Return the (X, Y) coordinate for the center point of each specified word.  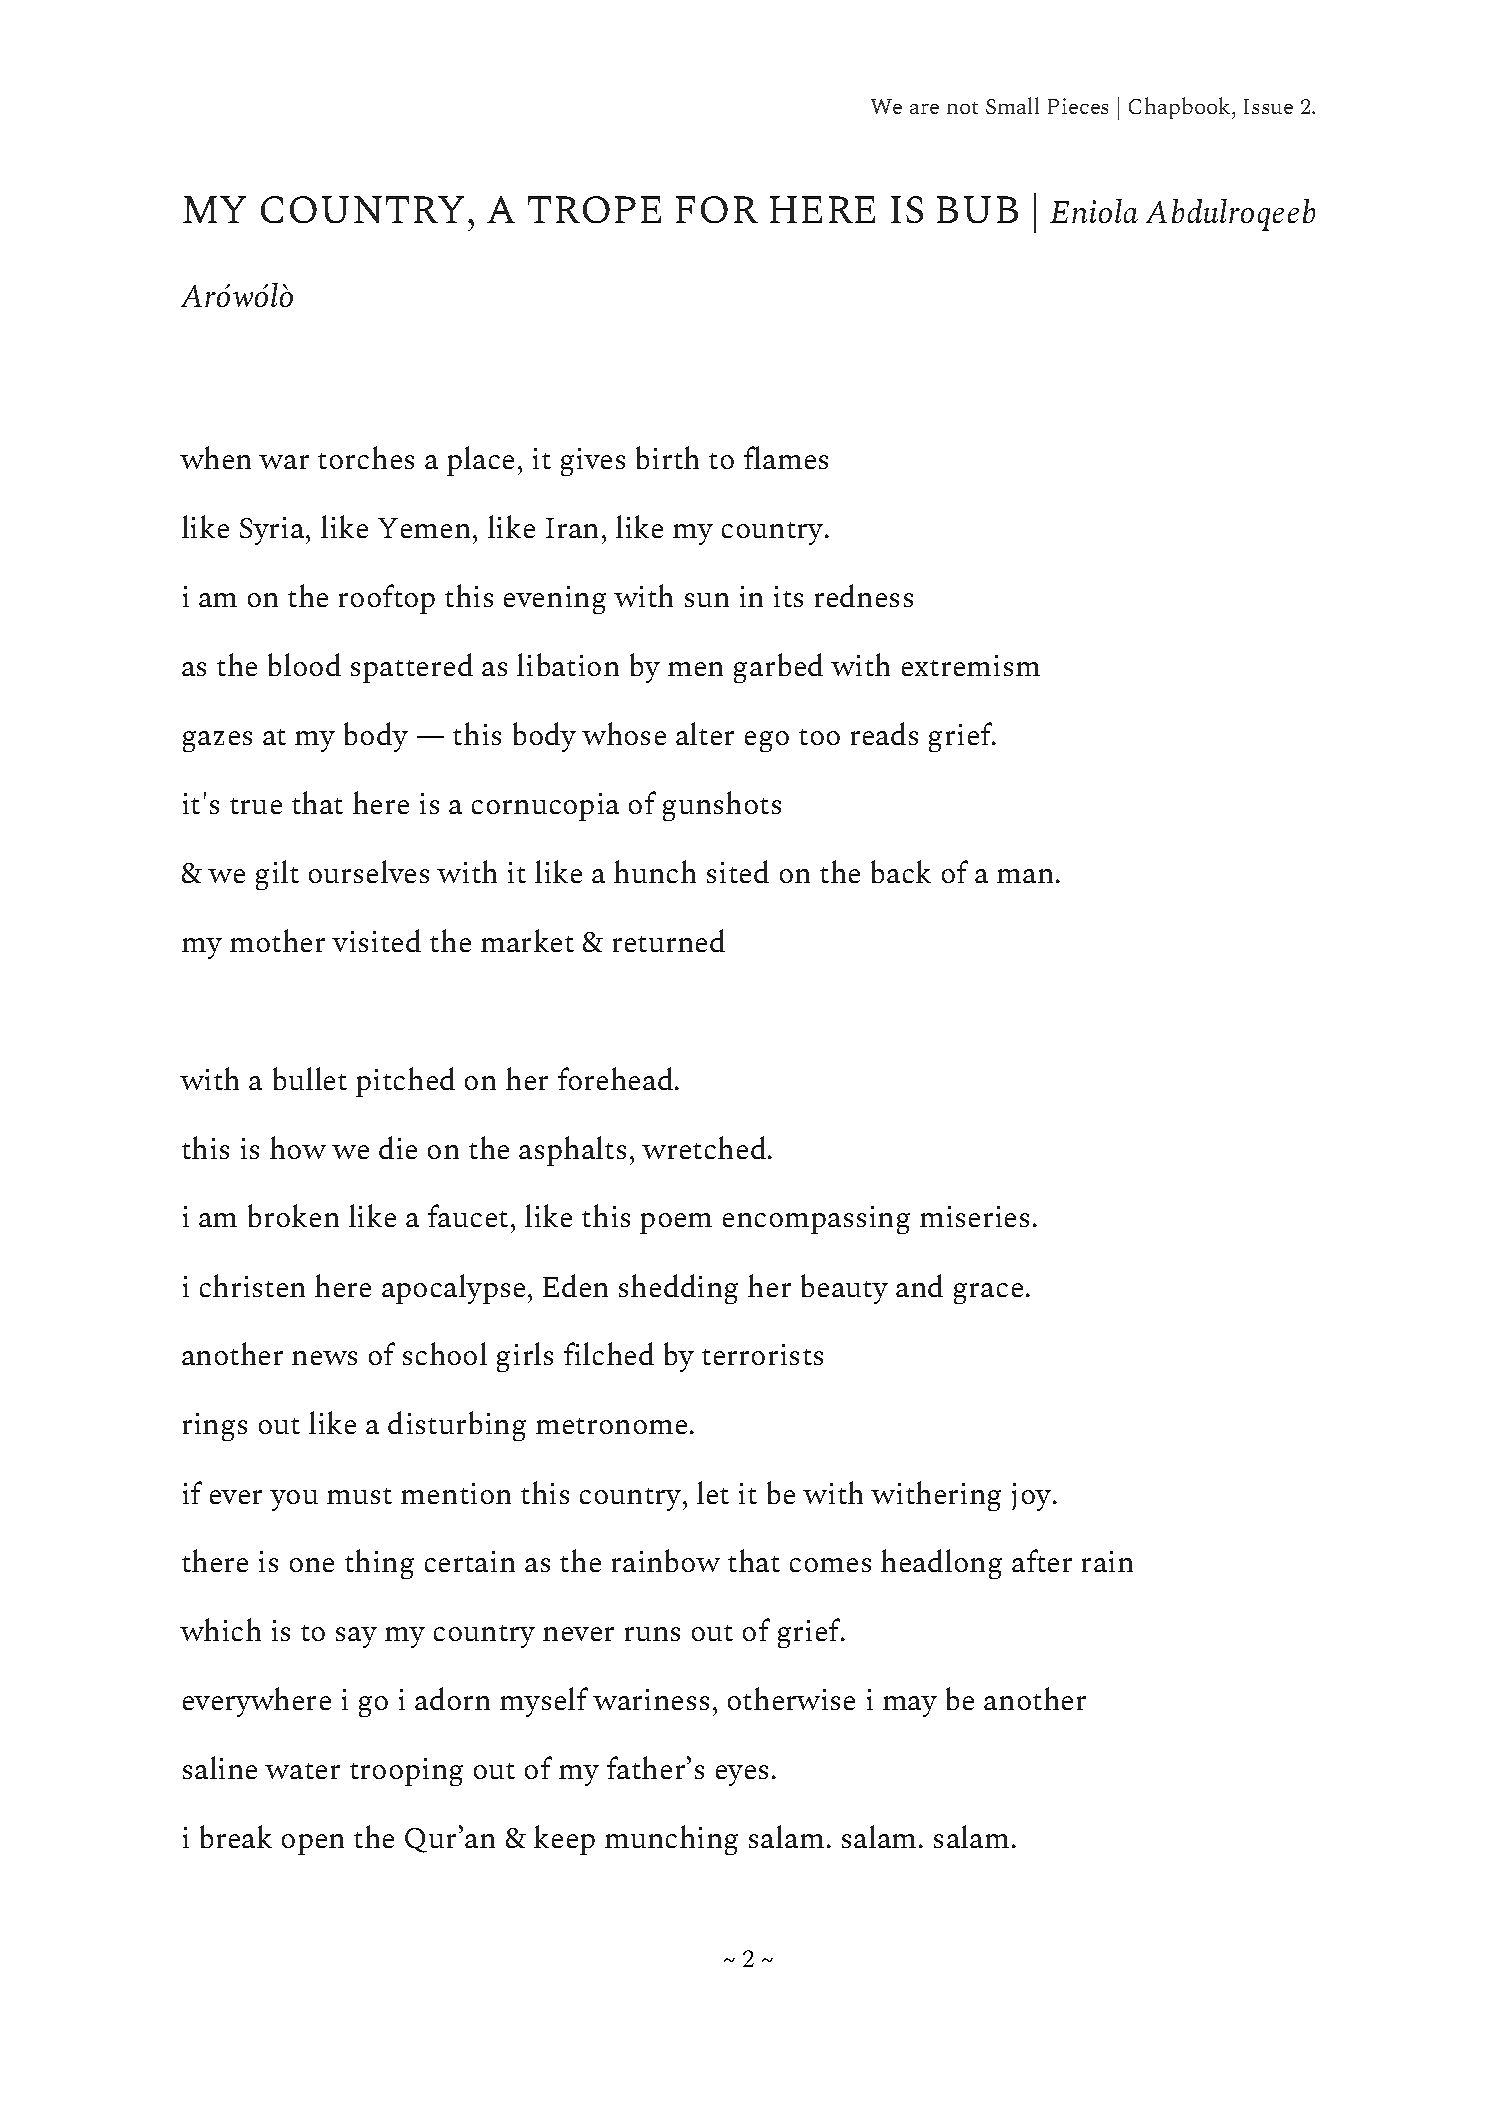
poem (676, 1223)
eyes (742, 1775)
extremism (971, 665)
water (302, 1771)
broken (293, 1215)
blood (304, 664)
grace (988, 1293)
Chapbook (1181, 108)
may (910, 1706)
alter (705, 733)
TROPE (594, 209)
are (924, 109)
